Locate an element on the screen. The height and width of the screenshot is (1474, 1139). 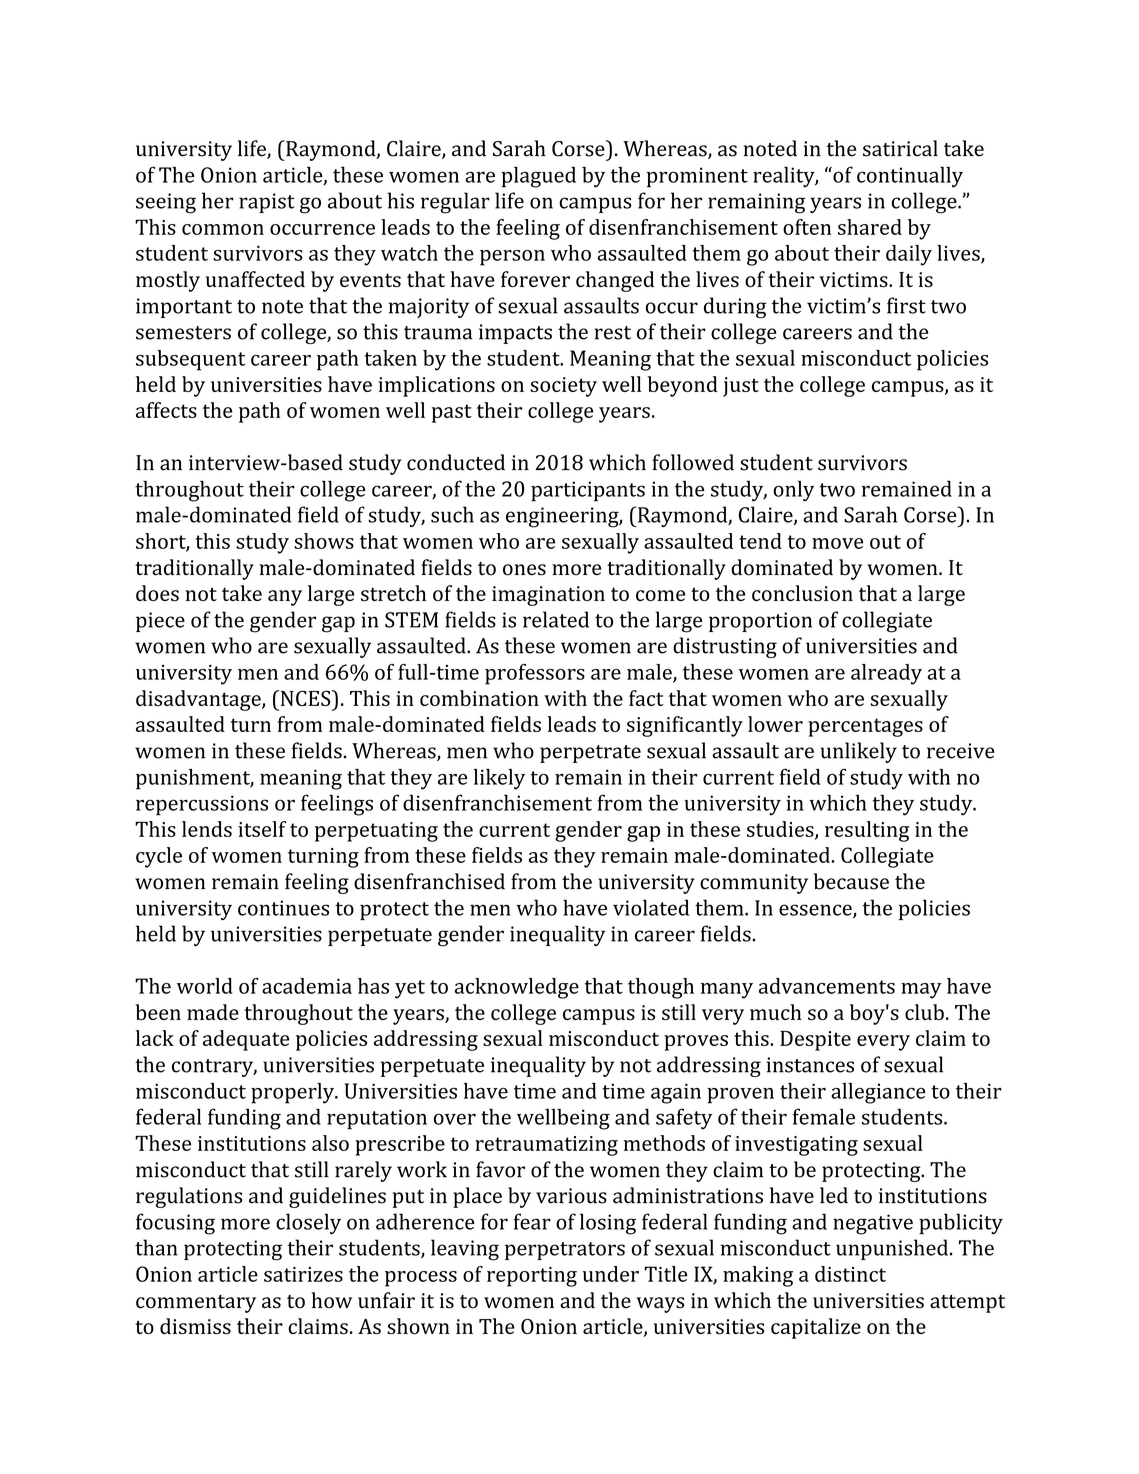
continues is located at coordinates (283, 908).
